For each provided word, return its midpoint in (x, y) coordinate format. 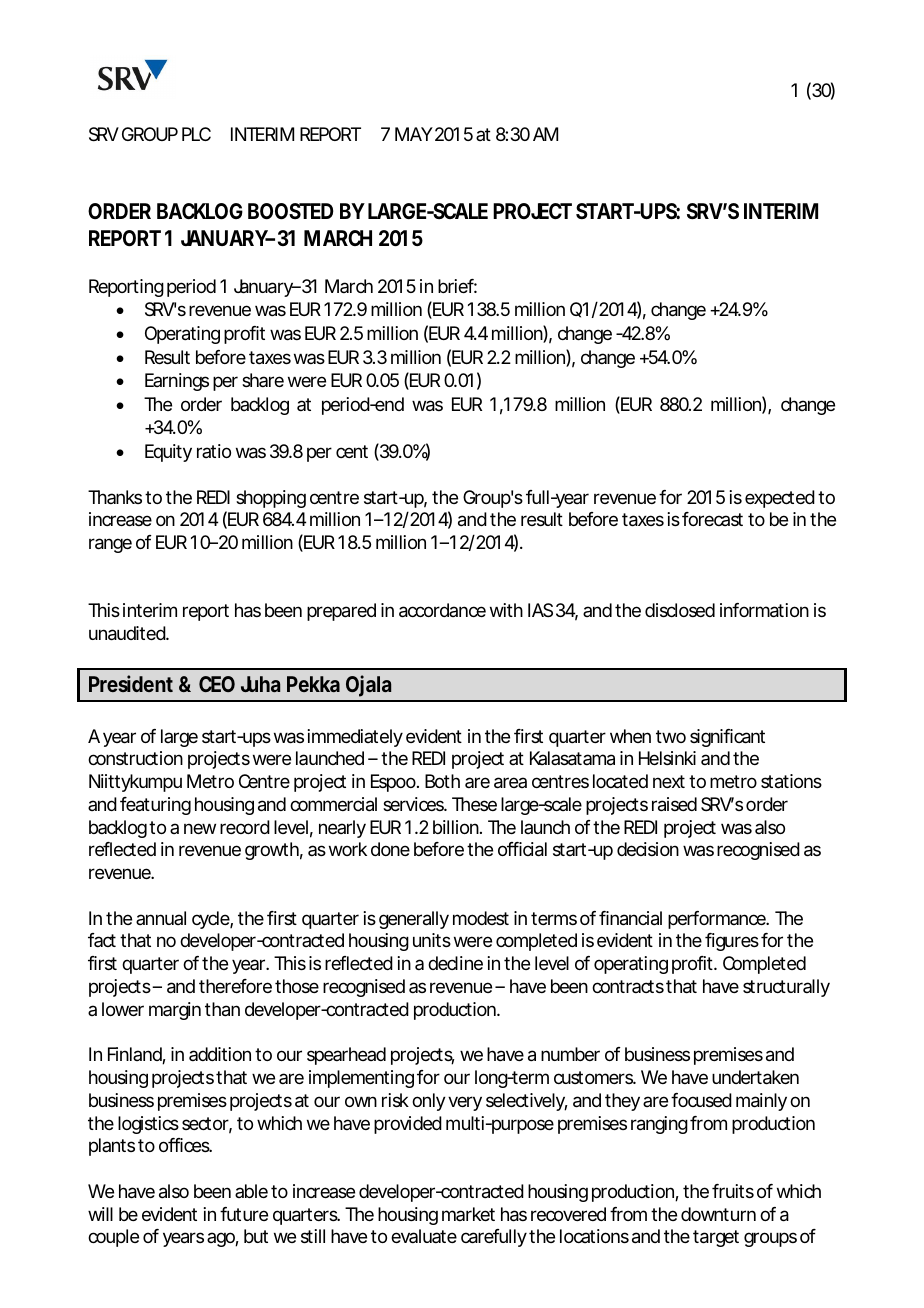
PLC (196, 134)
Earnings (177, 382)
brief (457, 286)
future (244, 1214)
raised (674, 804)
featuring (155, 806)
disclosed (680, 610)
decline (455, 963)
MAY (414, 134)
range (110, 545)
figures (732, 942)
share (263, 380)
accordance (442, 610)
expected (780, 499)
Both (442, 781)
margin (175, 1011)
